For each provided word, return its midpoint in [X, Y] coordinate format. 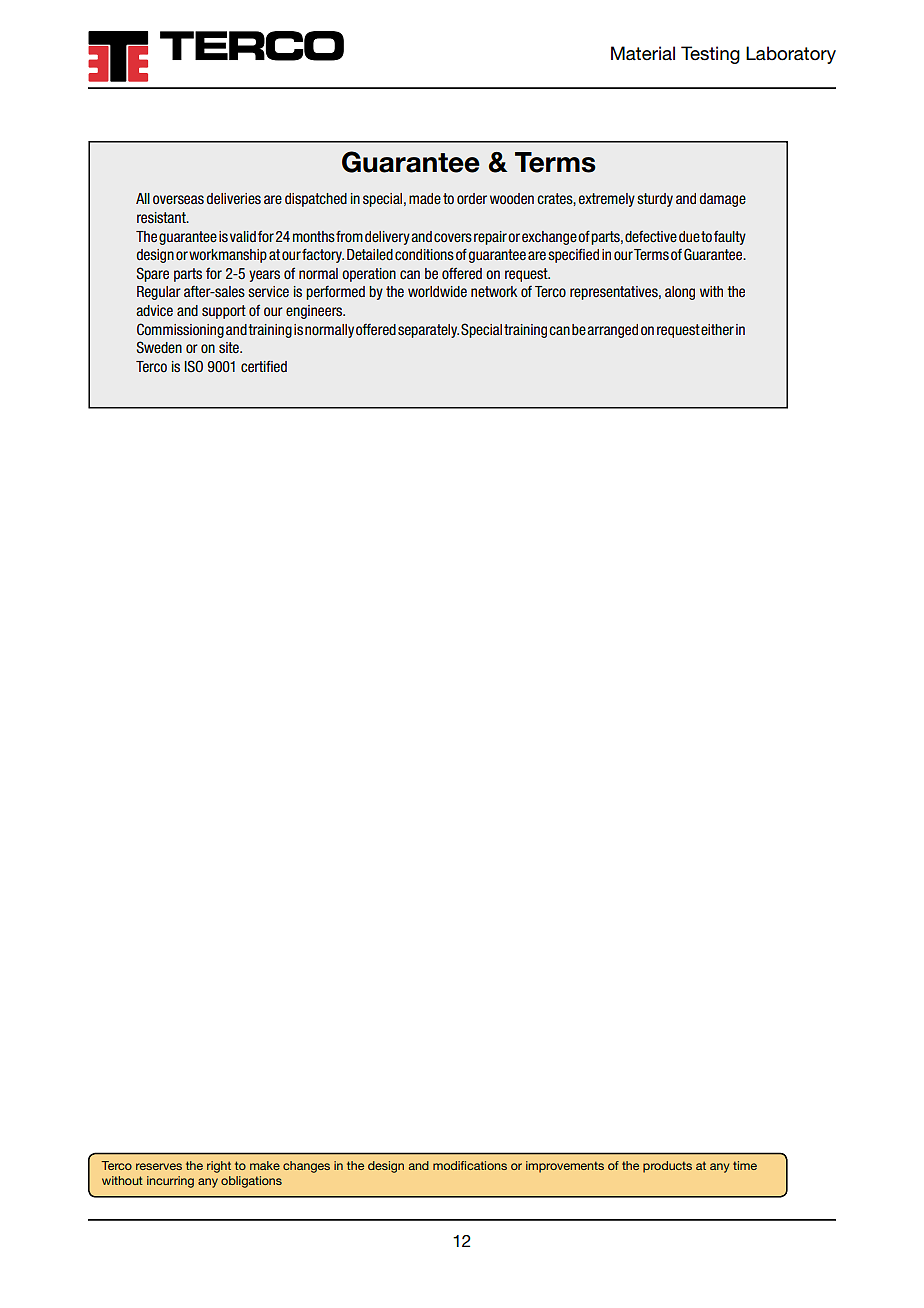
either [717, 330]
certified [264, 366]
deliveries [233, 199]
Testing [710, 55]
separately [428, 331]
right [219, 1167]
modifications [470, 1165]
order [472, 199]
